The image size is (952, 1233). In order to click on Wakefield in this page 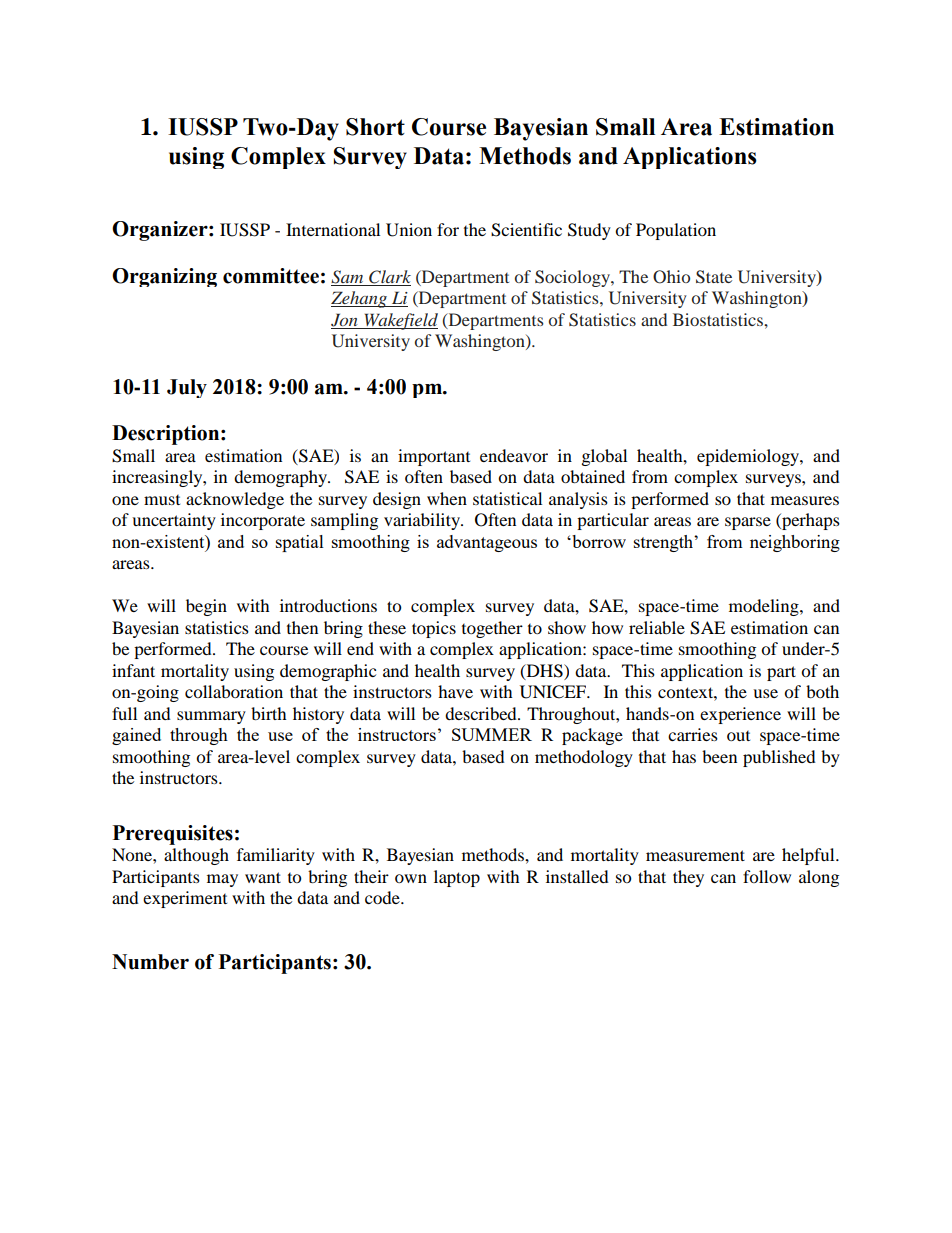, I will do `click(400, 321)`.
